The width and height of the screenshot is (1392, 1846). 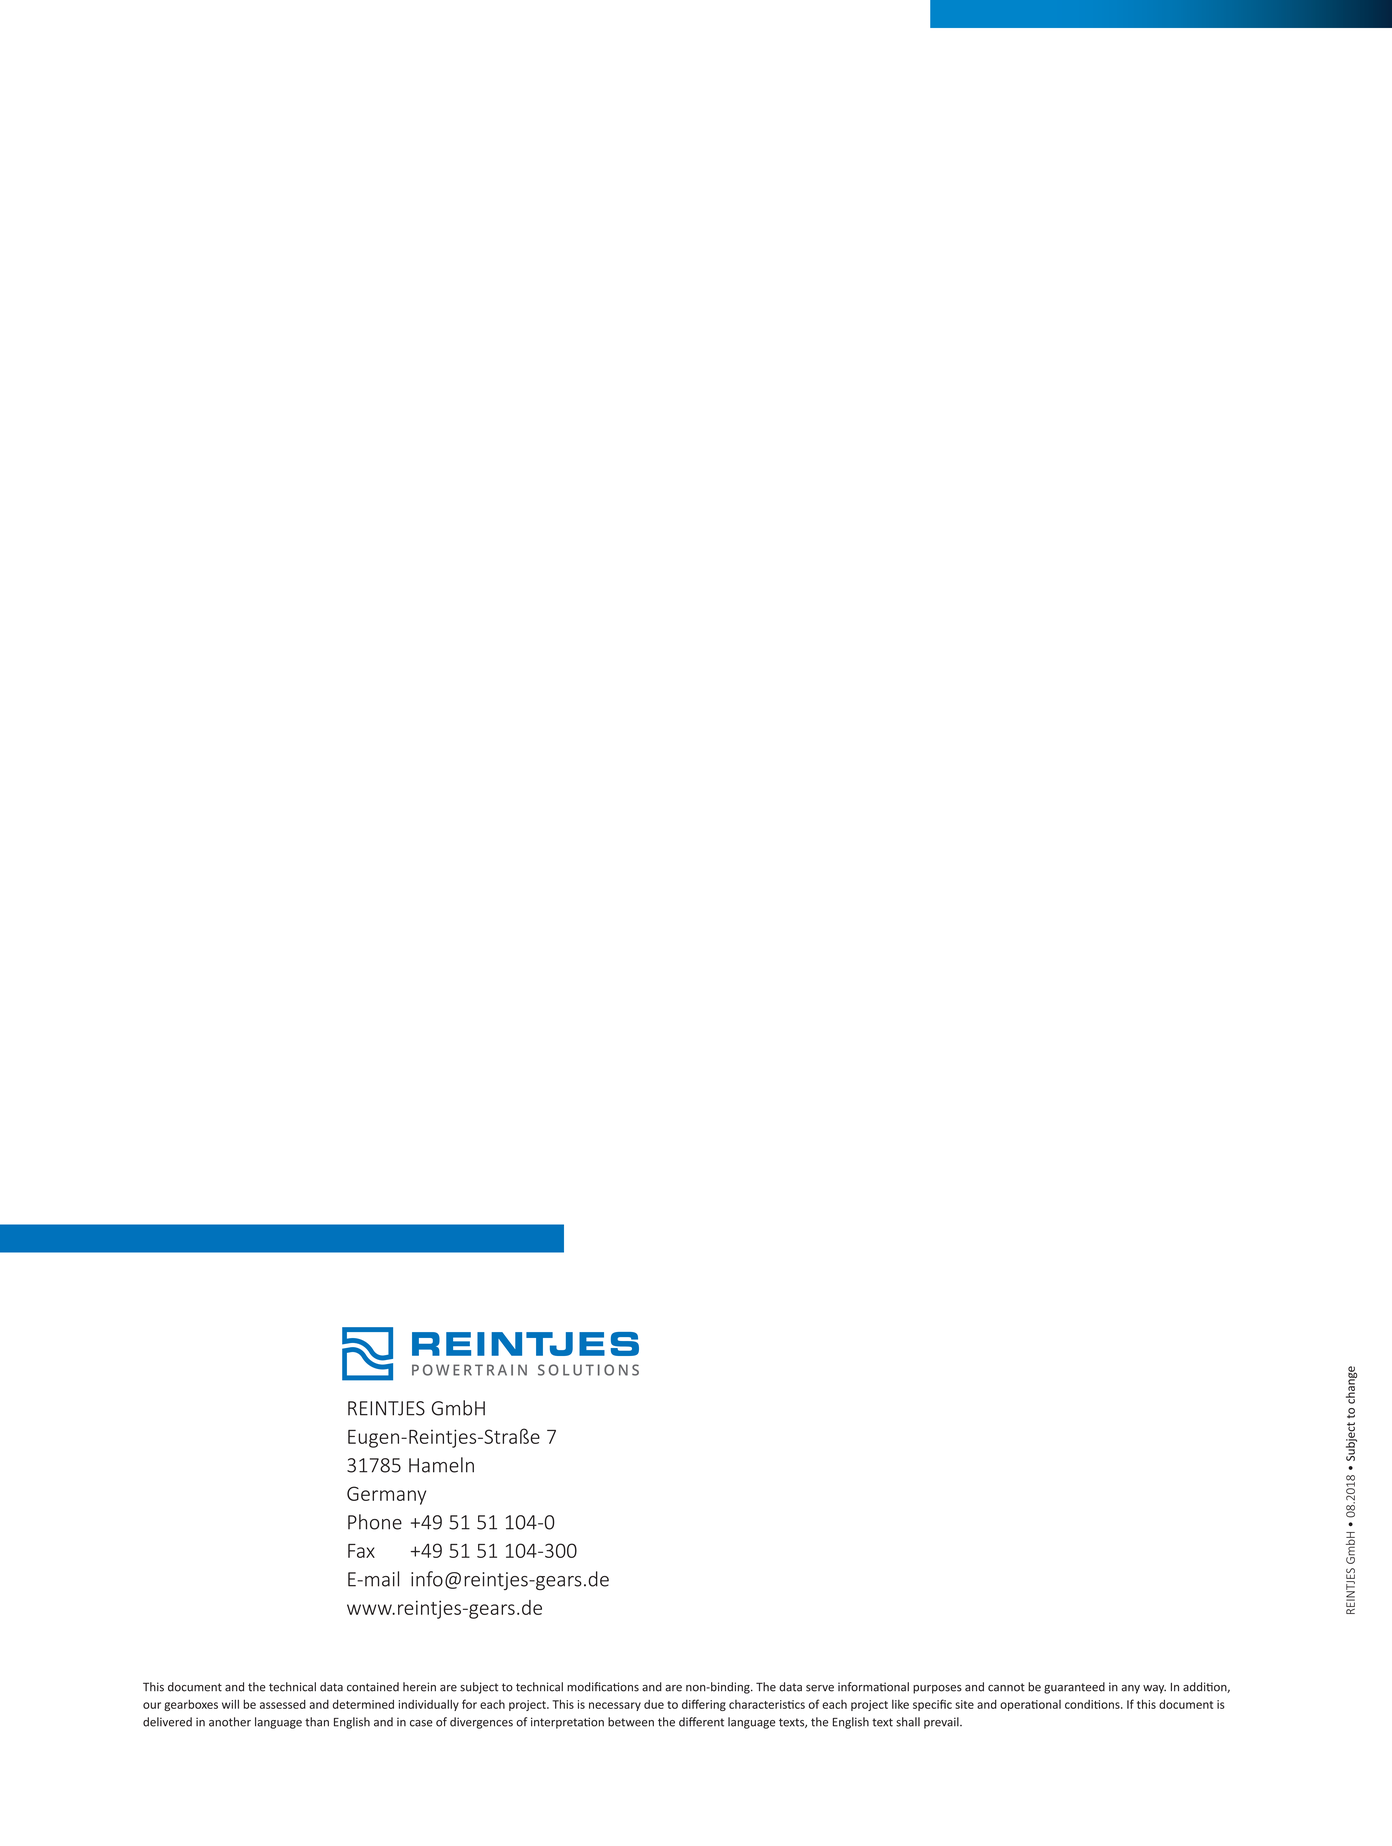 What do you see at coordinates (361, 1551) in the screenshot?
I see `Fax` at bounding box center [361, 1551].
